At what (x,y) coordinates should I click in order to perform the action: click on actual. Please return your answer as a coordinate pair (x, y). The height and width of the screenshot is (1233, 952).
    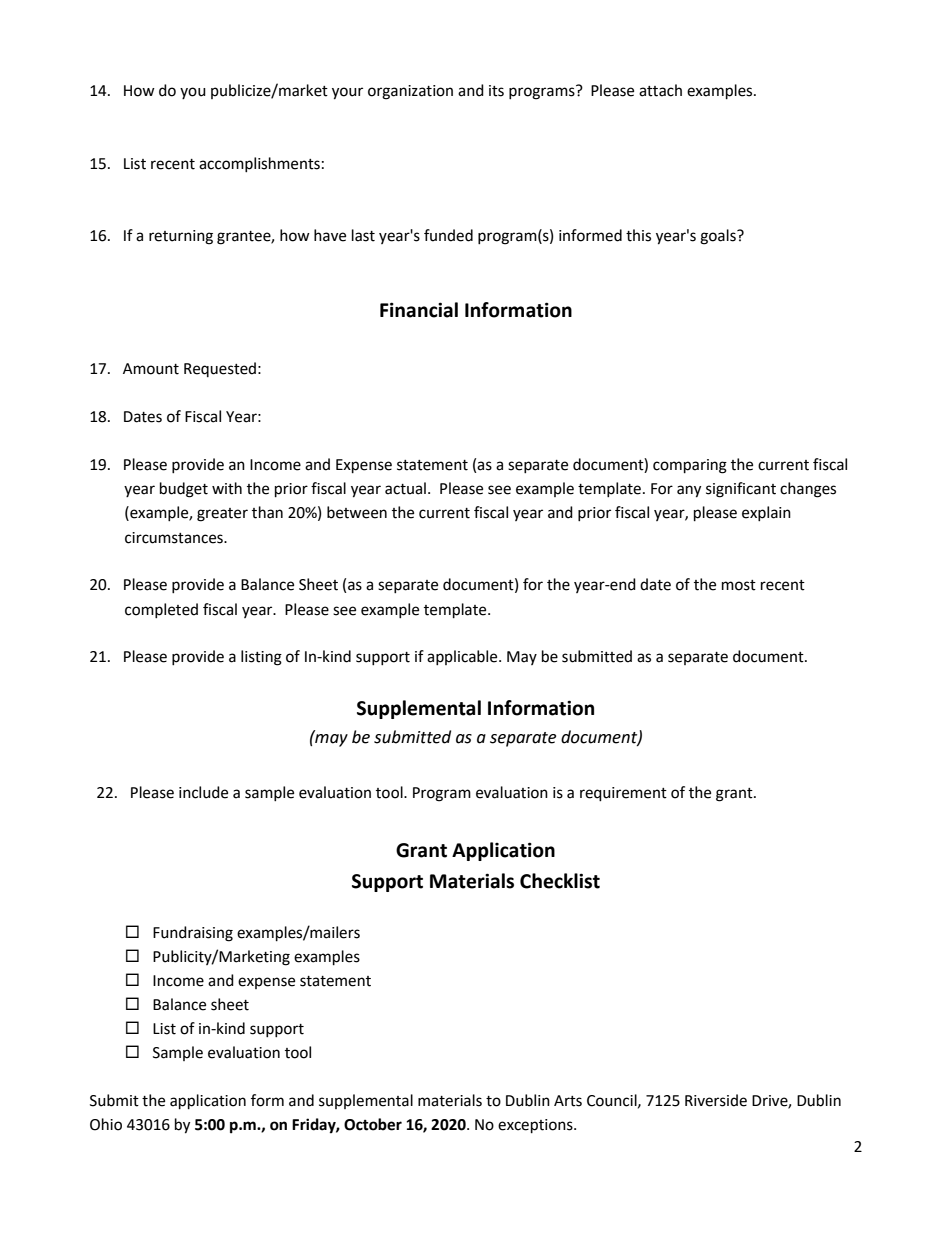
    Looking at the image, I should click on (405, 488).
